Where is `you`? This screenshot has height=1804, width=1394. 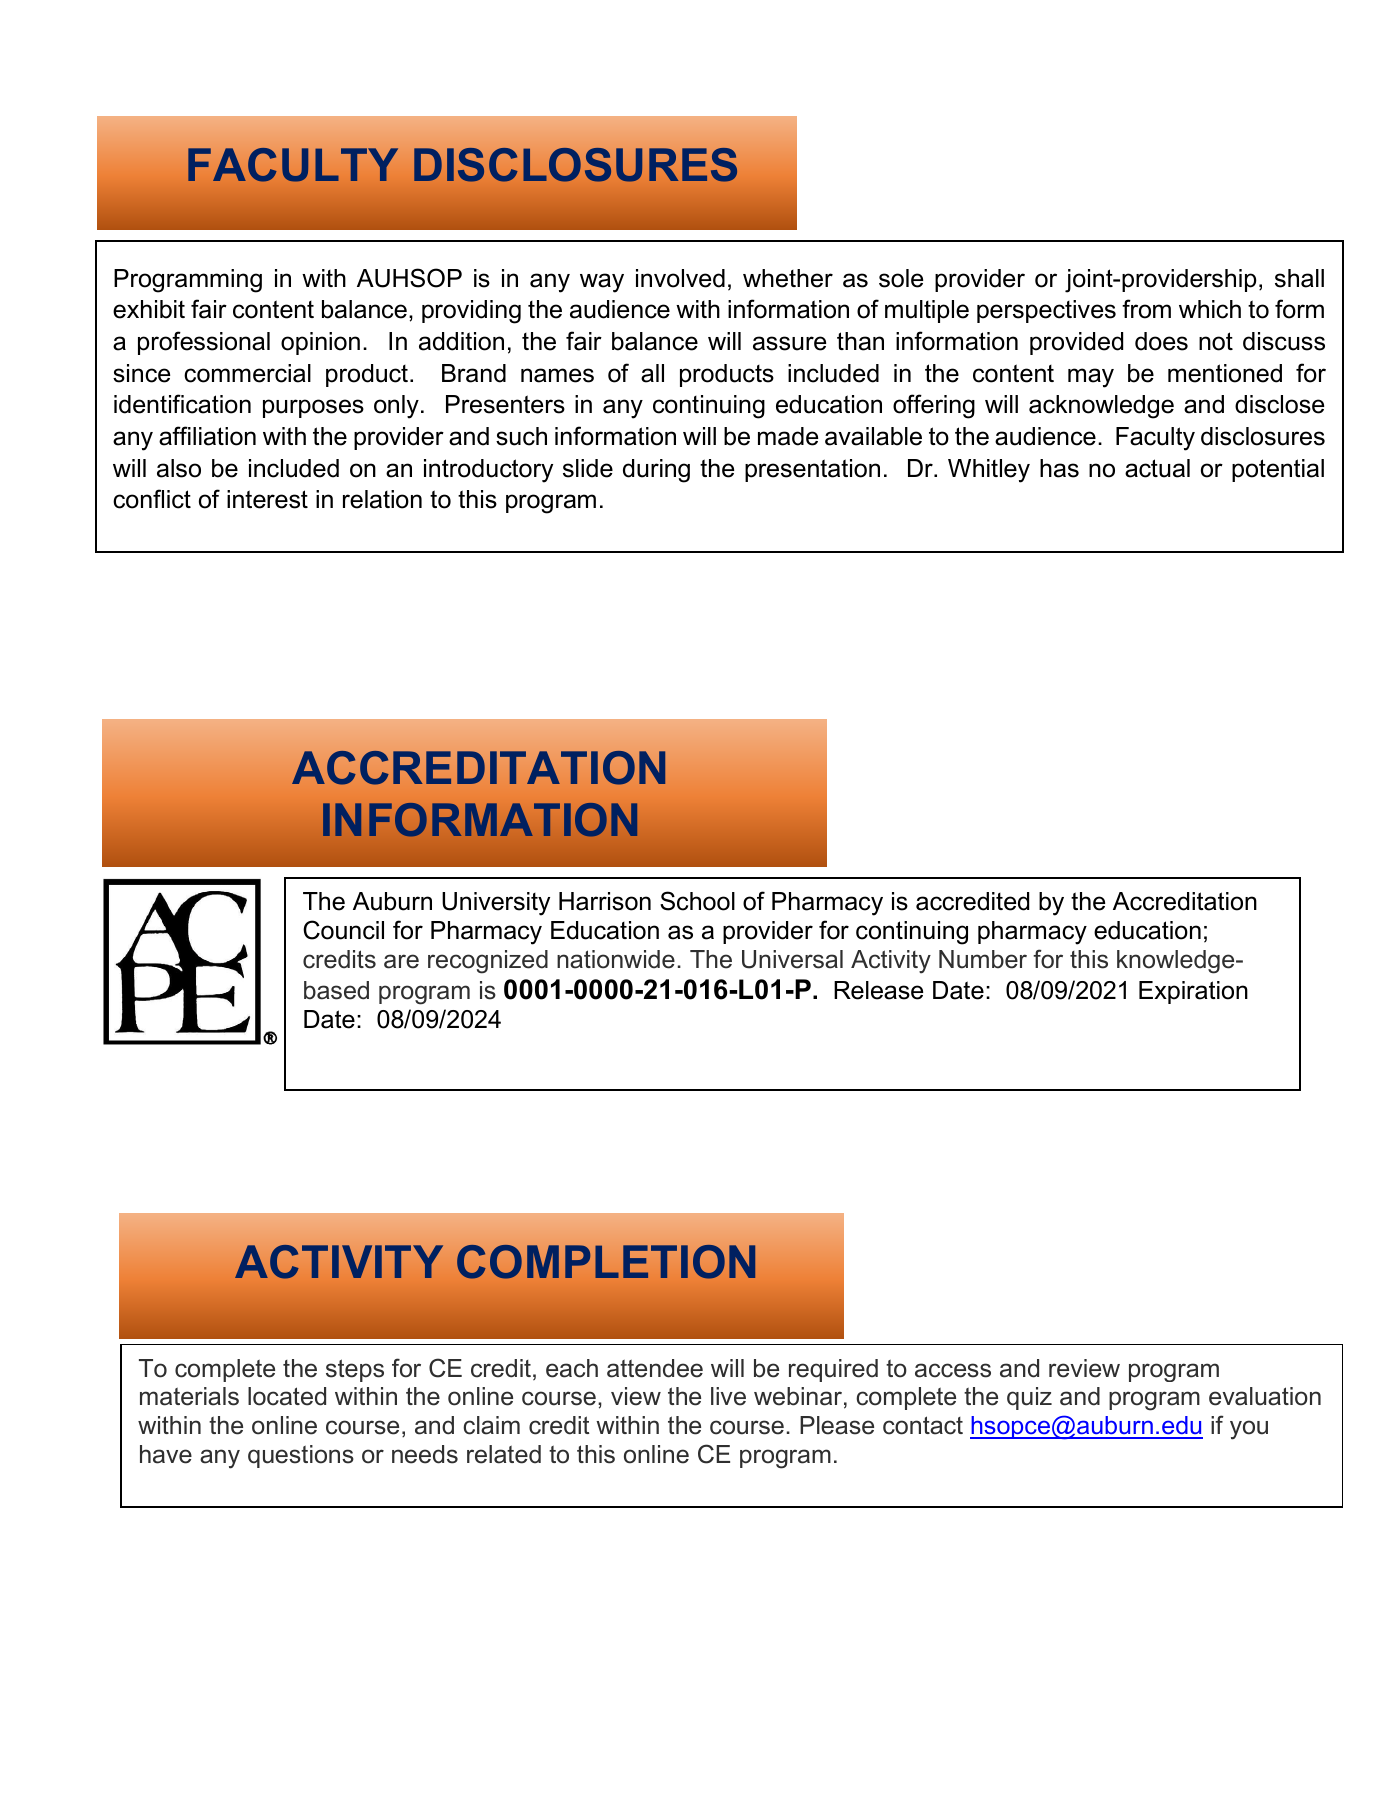 you is located at coordinates (1249, 1430).
